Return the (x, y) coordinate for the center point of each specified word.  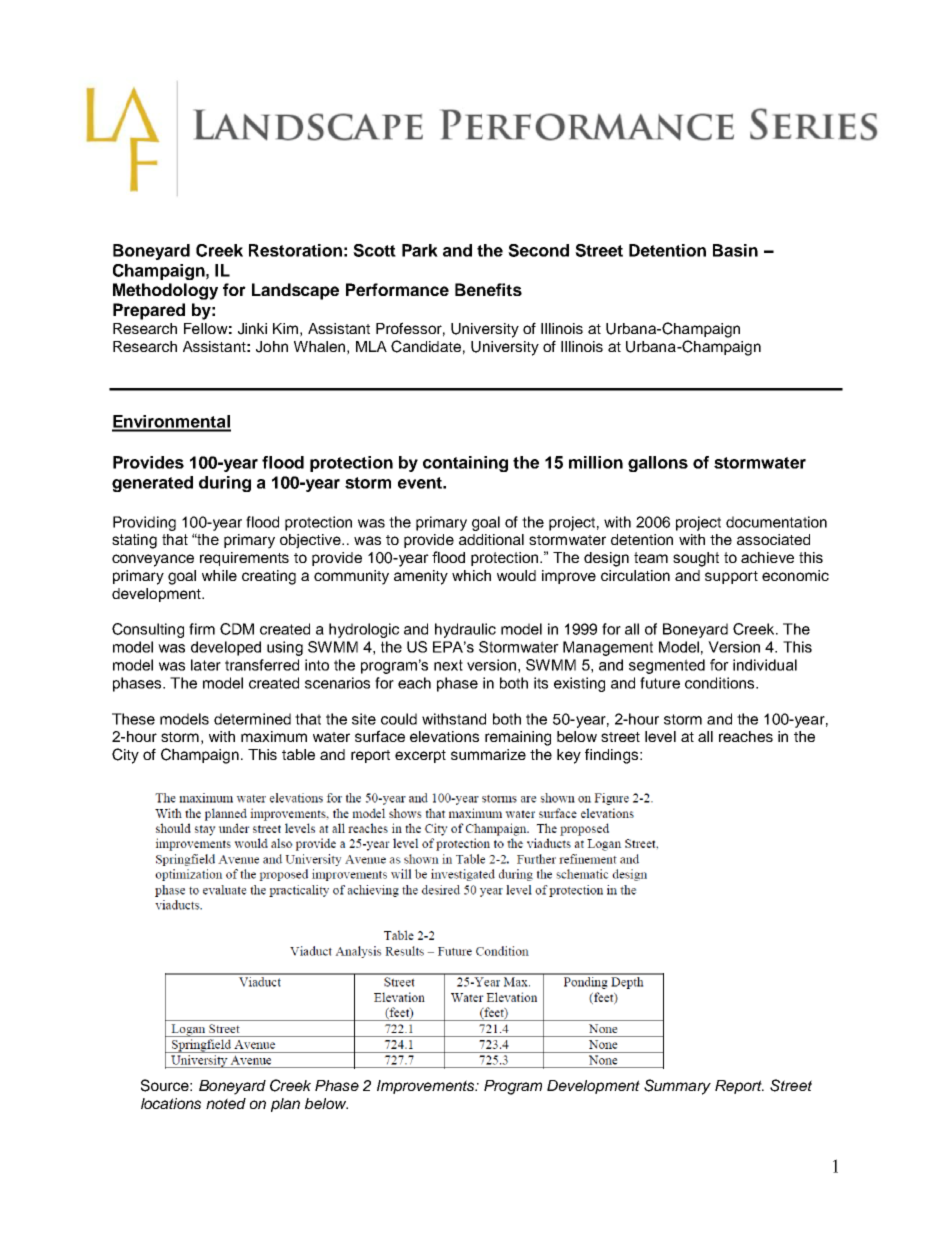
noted (226, 1103)
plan (285, 1105)
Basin (735, 250)
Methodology (165, 291)
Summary (677, 1087)
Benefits (488, 289)
